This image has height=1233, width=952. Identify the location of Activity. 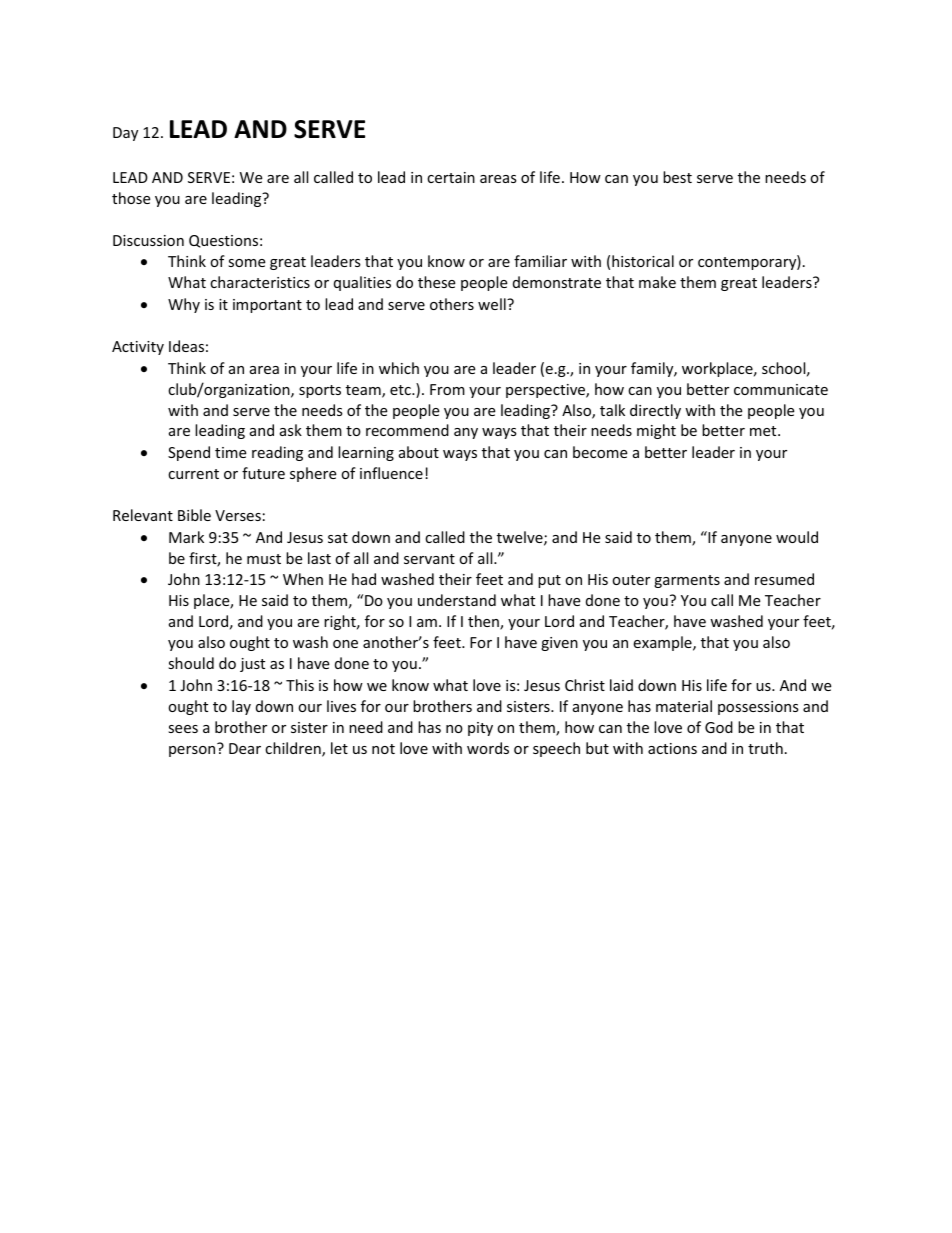
(138, 348).
